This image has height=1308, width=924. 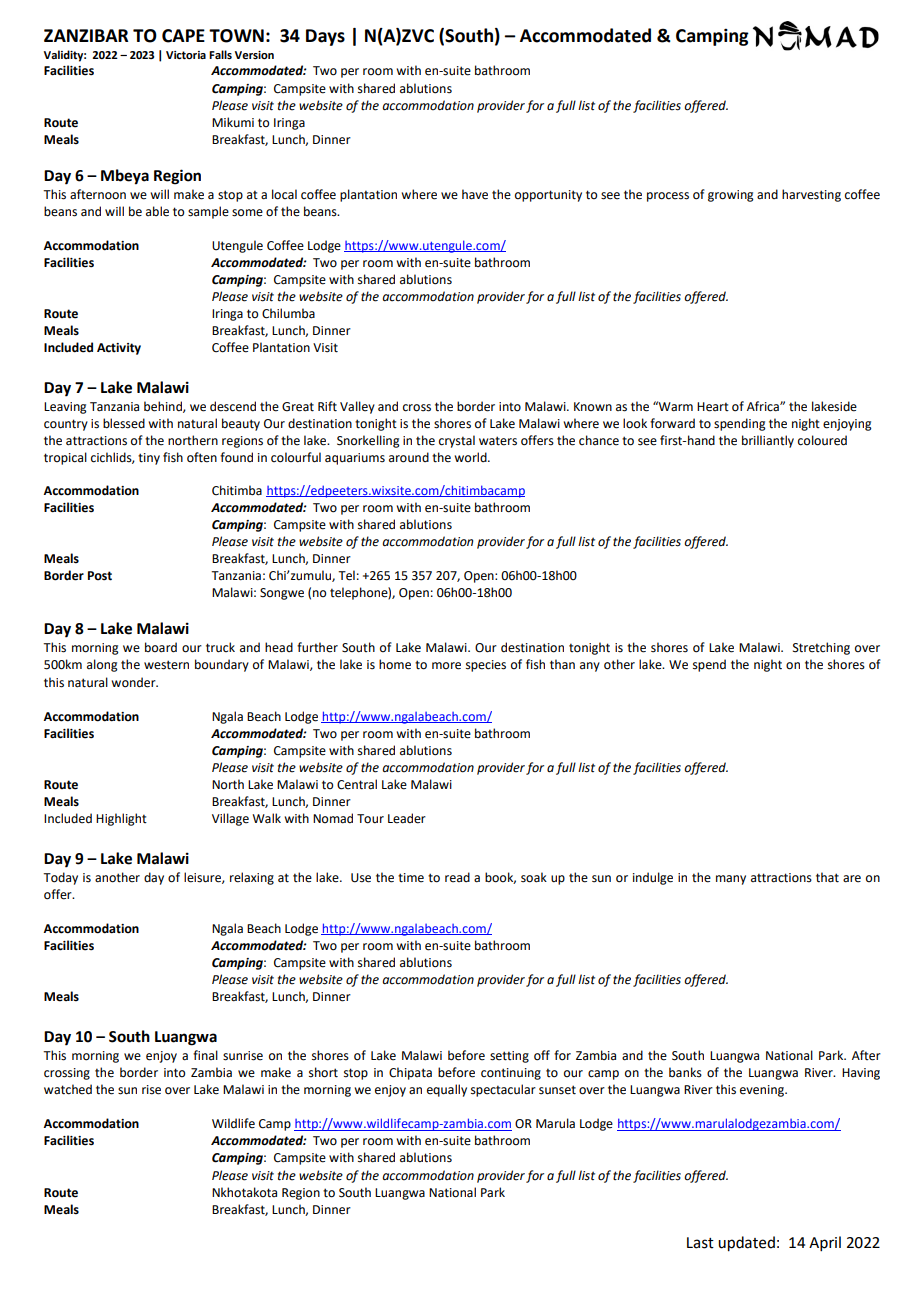 What do you see at coordinates (821, 648) in the image?
I see `Stretching` at bounding box center [821, 648].
